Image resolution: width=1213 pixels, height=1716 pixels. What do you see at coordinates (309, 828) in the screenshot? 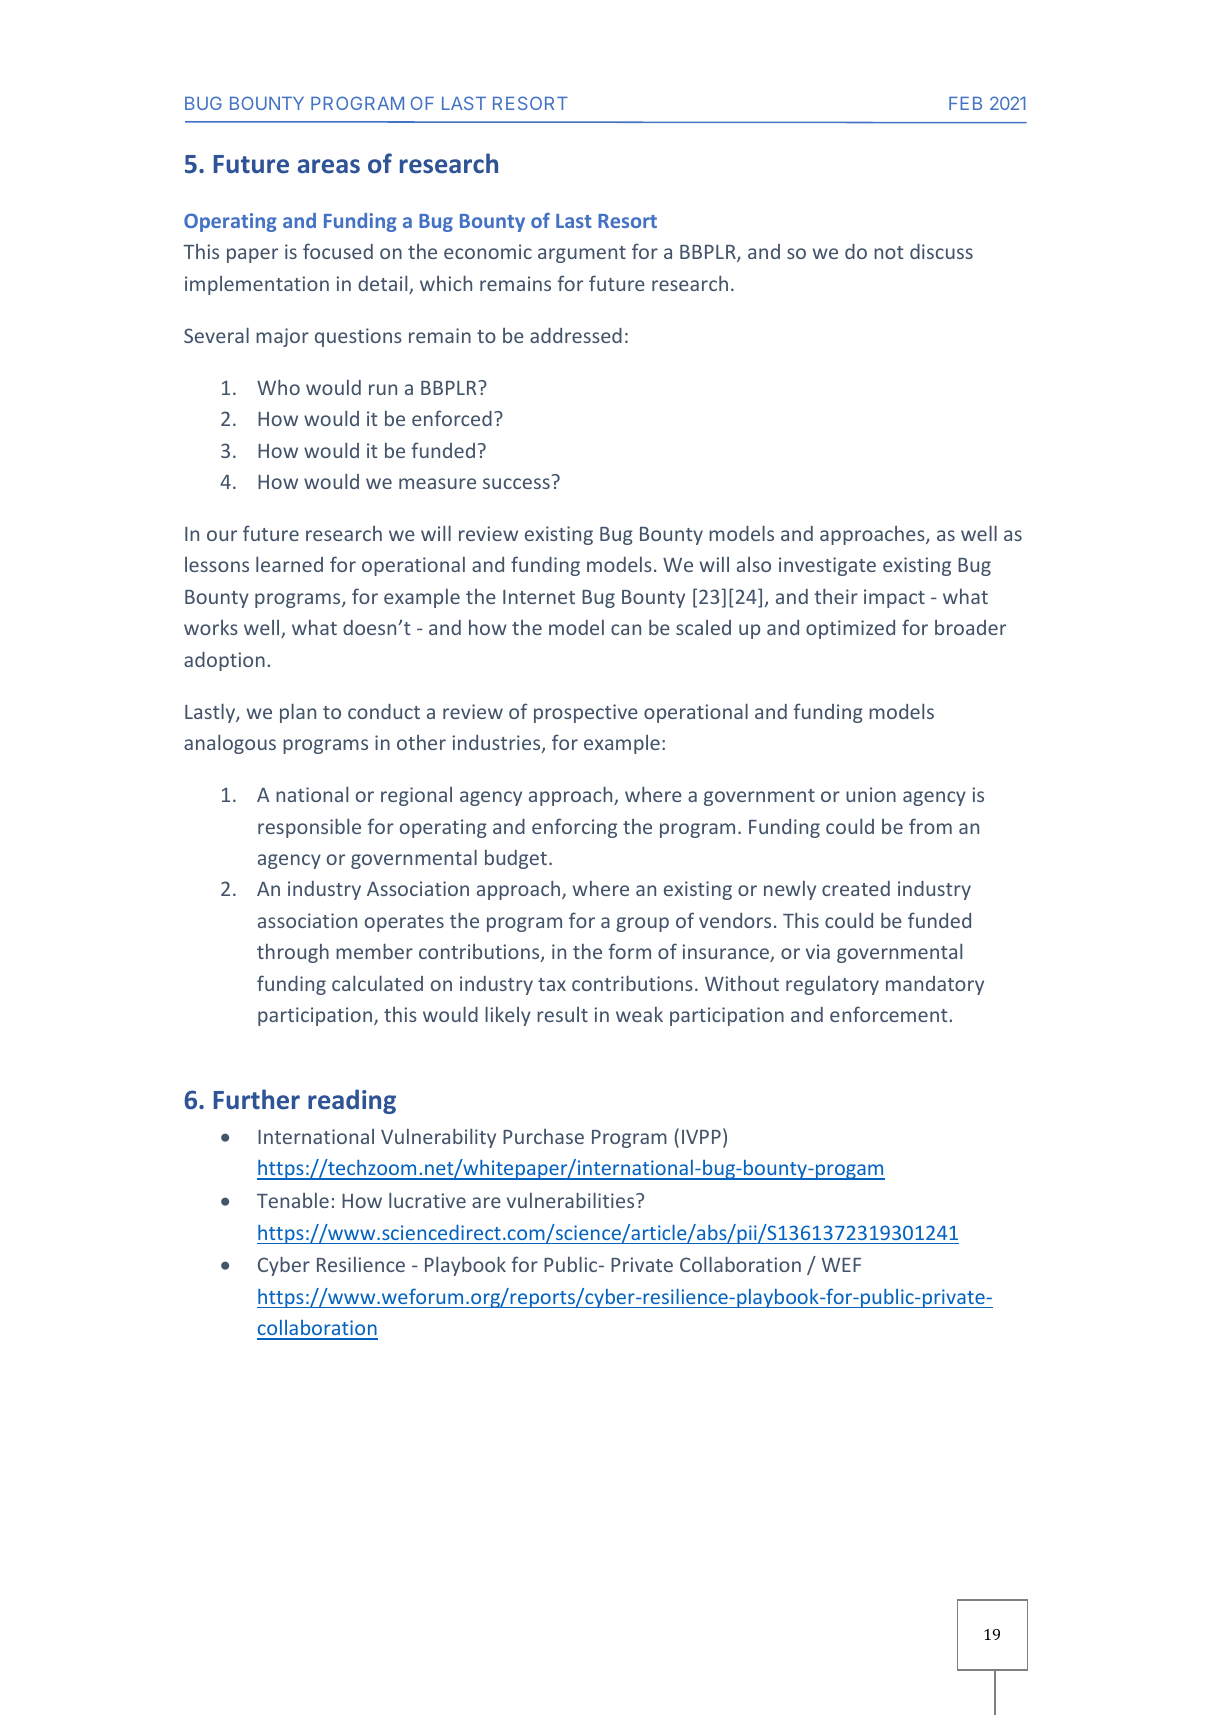
I see `responsible` at bounding box center [309, 828].
